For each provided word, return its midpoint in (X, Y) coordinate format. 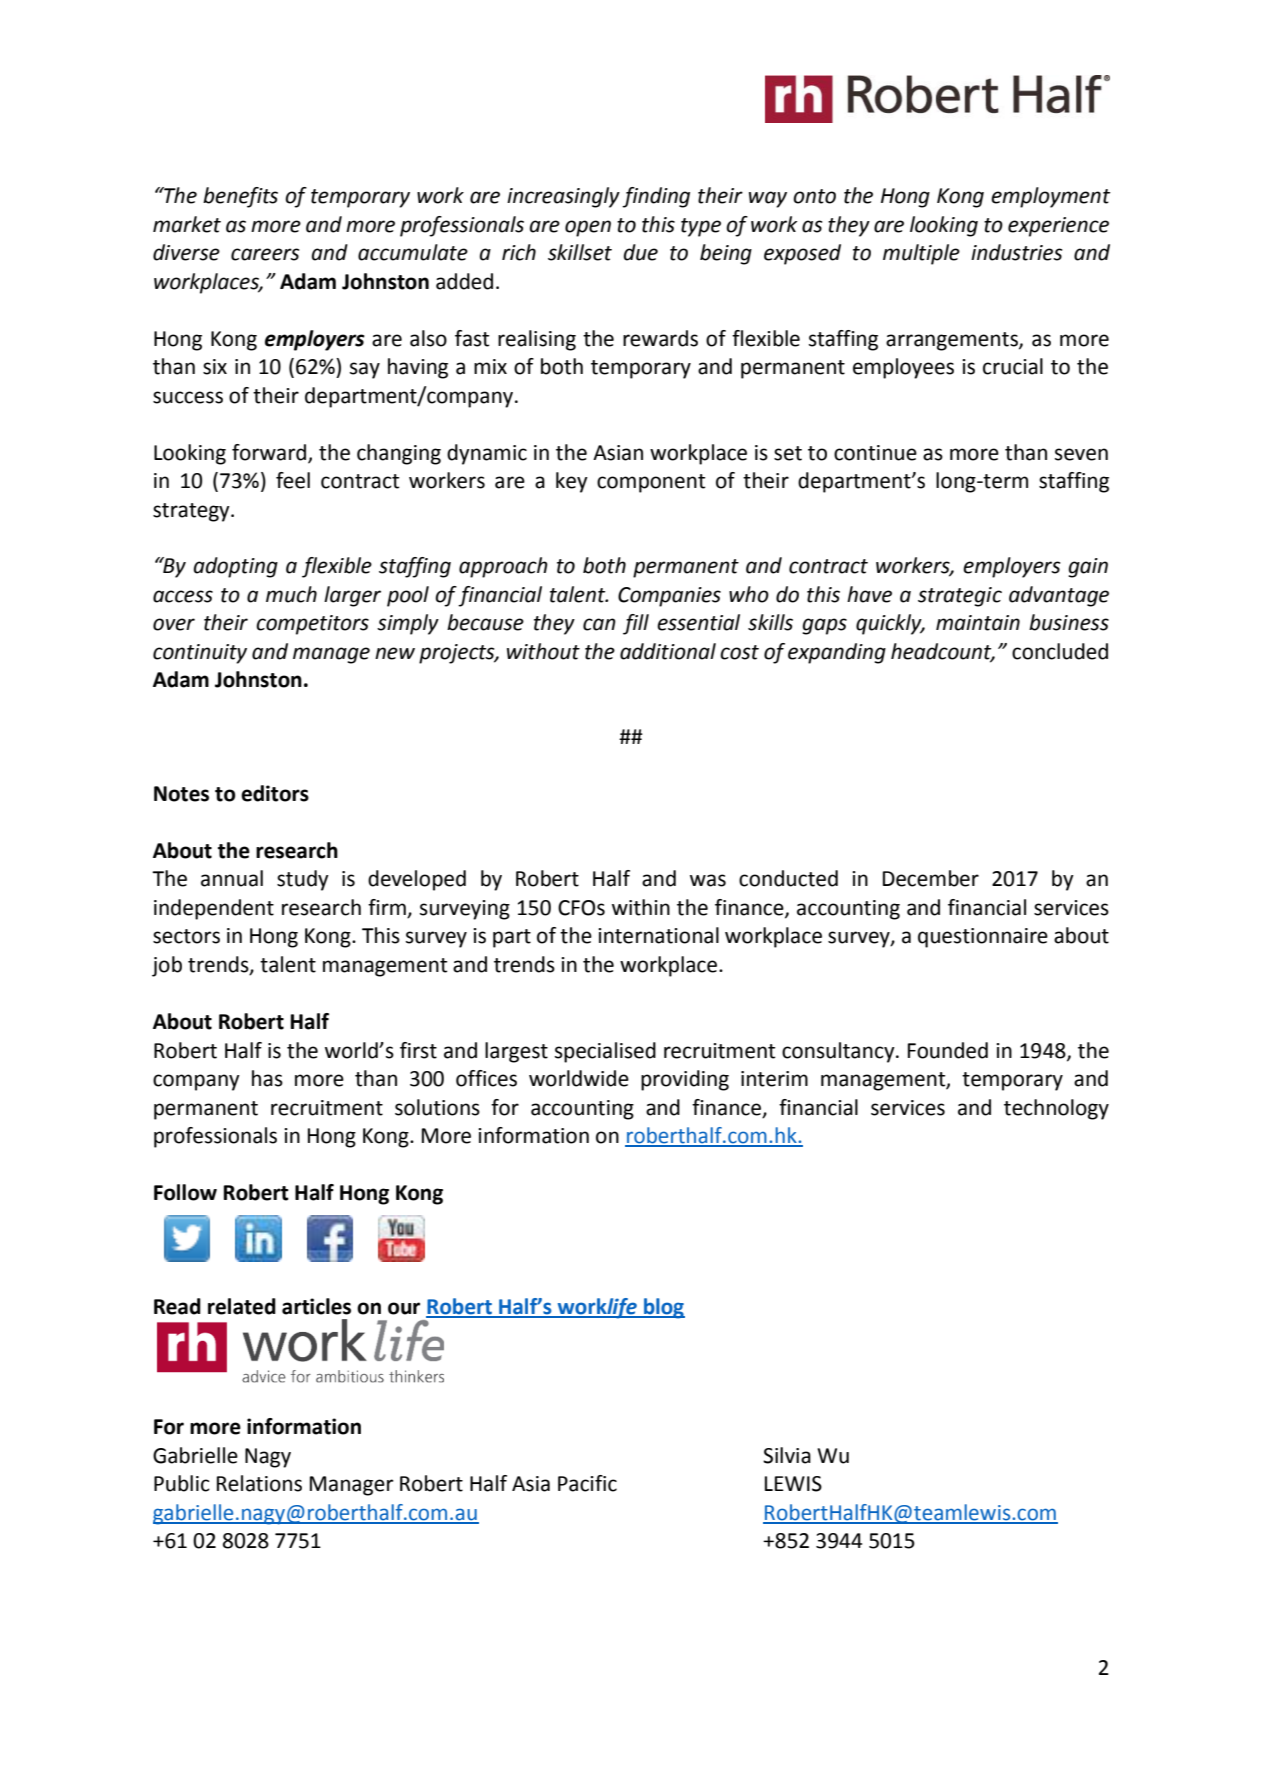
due (641, 252)
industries (1016, 252)
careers (265, 254)
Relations (259, 1483)
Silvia (787, 1455)
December (931, 878)
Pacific (587, 1483)
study (303, 880)
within (641, 907)
